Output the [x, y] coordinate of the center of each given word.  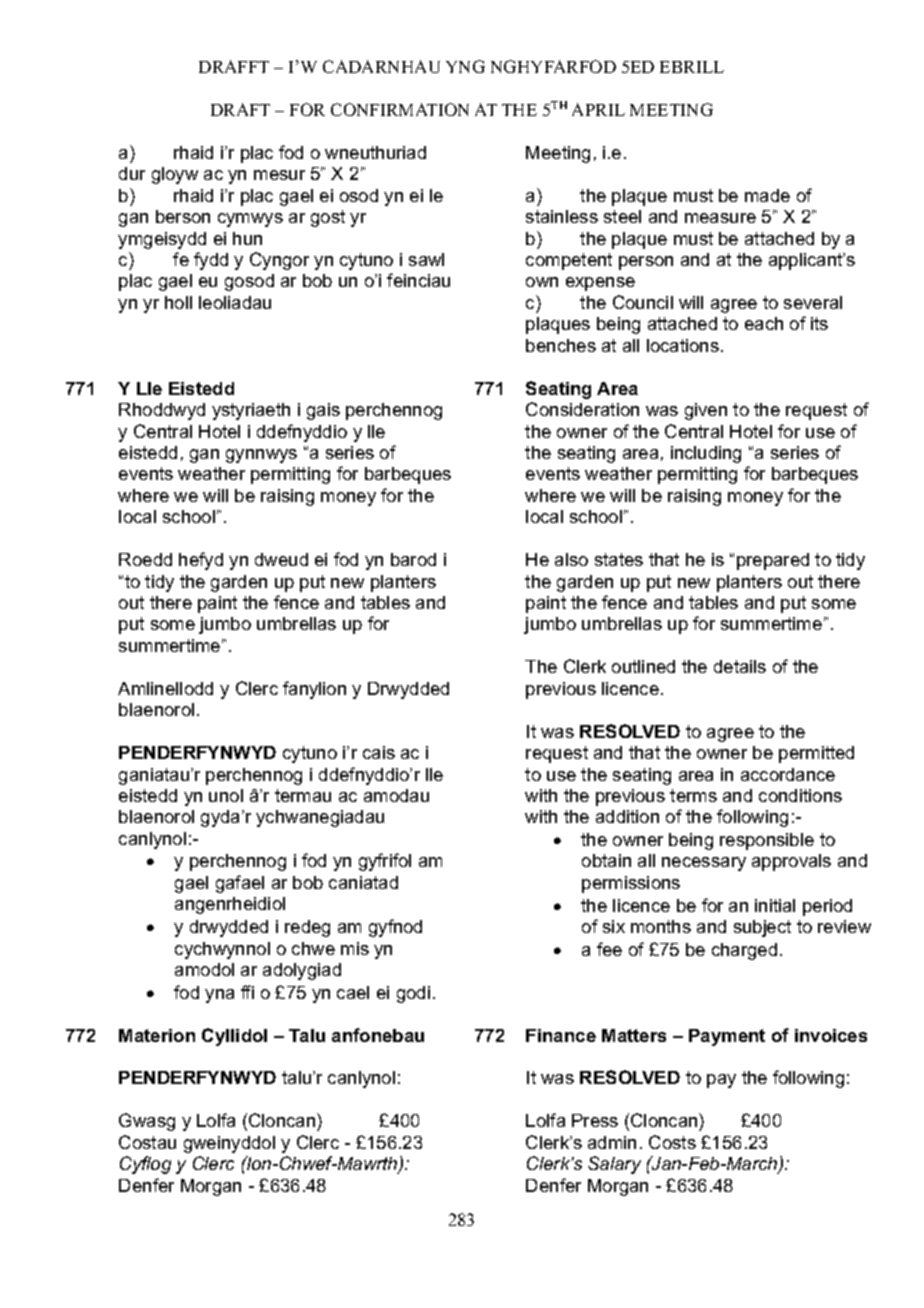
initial [775, 905]
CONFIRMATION [400, 109]
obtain [606, 860]
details [740, 666]
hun [247, 238]
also [571, 559]
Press [595, 1120]
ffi [247, 992]
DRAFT [240, 109]
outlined [643, 666]
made [767, 195]
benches [561, 345]
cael [353, 992]
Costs [672, 1142]
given [706, 411]
